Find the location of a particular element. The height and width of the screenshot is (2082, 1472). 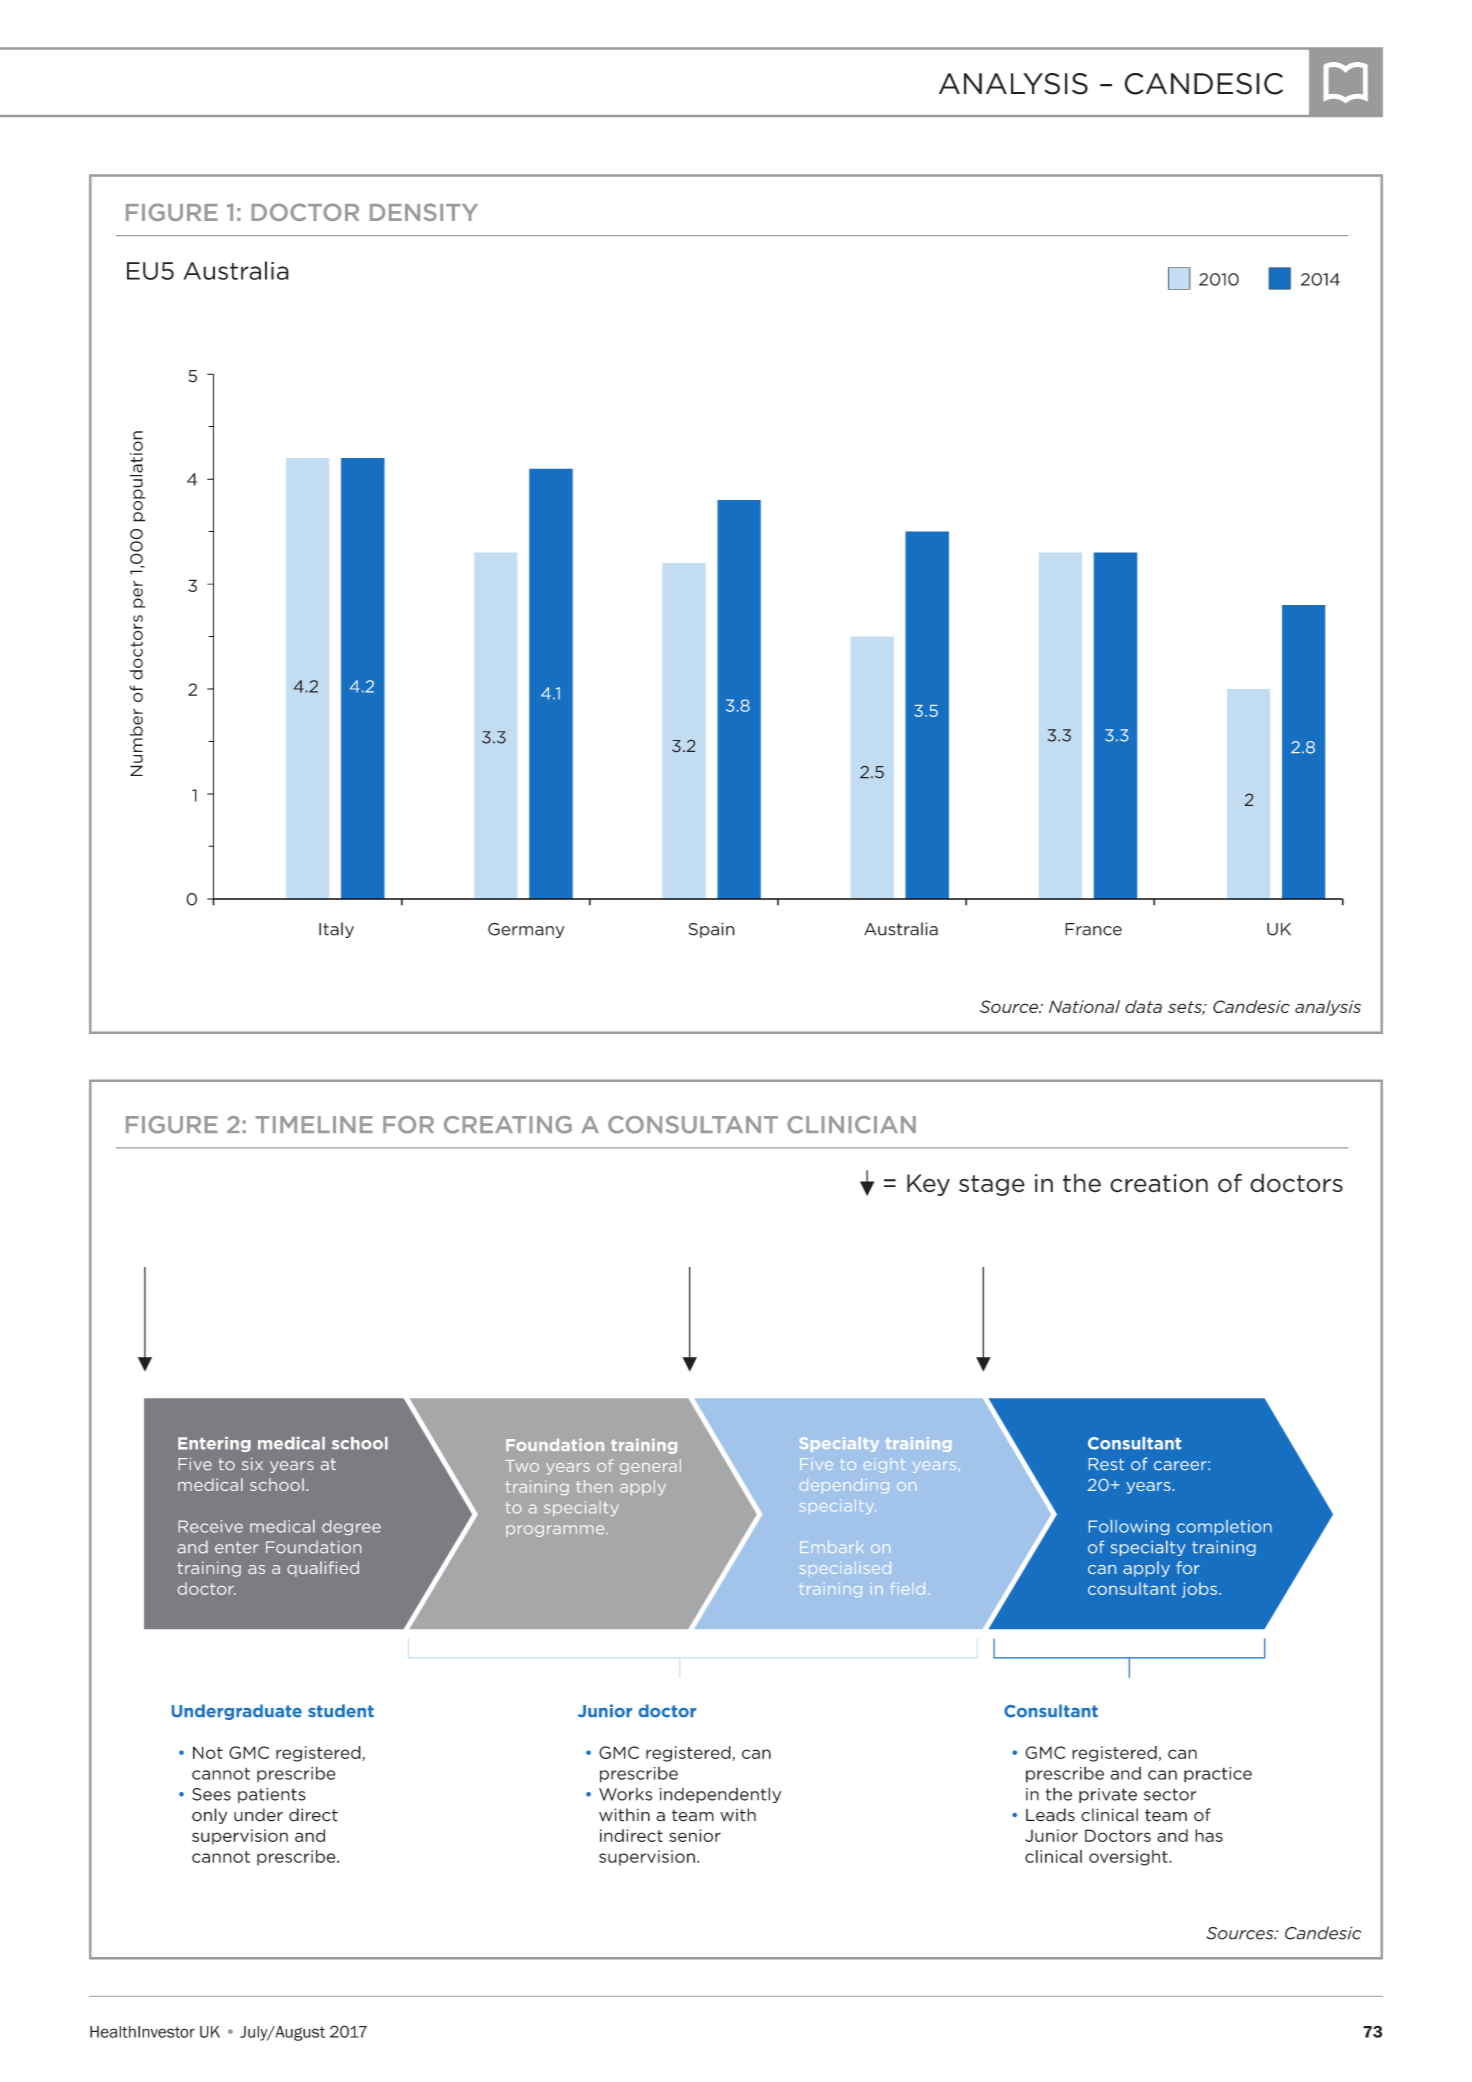

independently is located at coordinates (720, 1795).
